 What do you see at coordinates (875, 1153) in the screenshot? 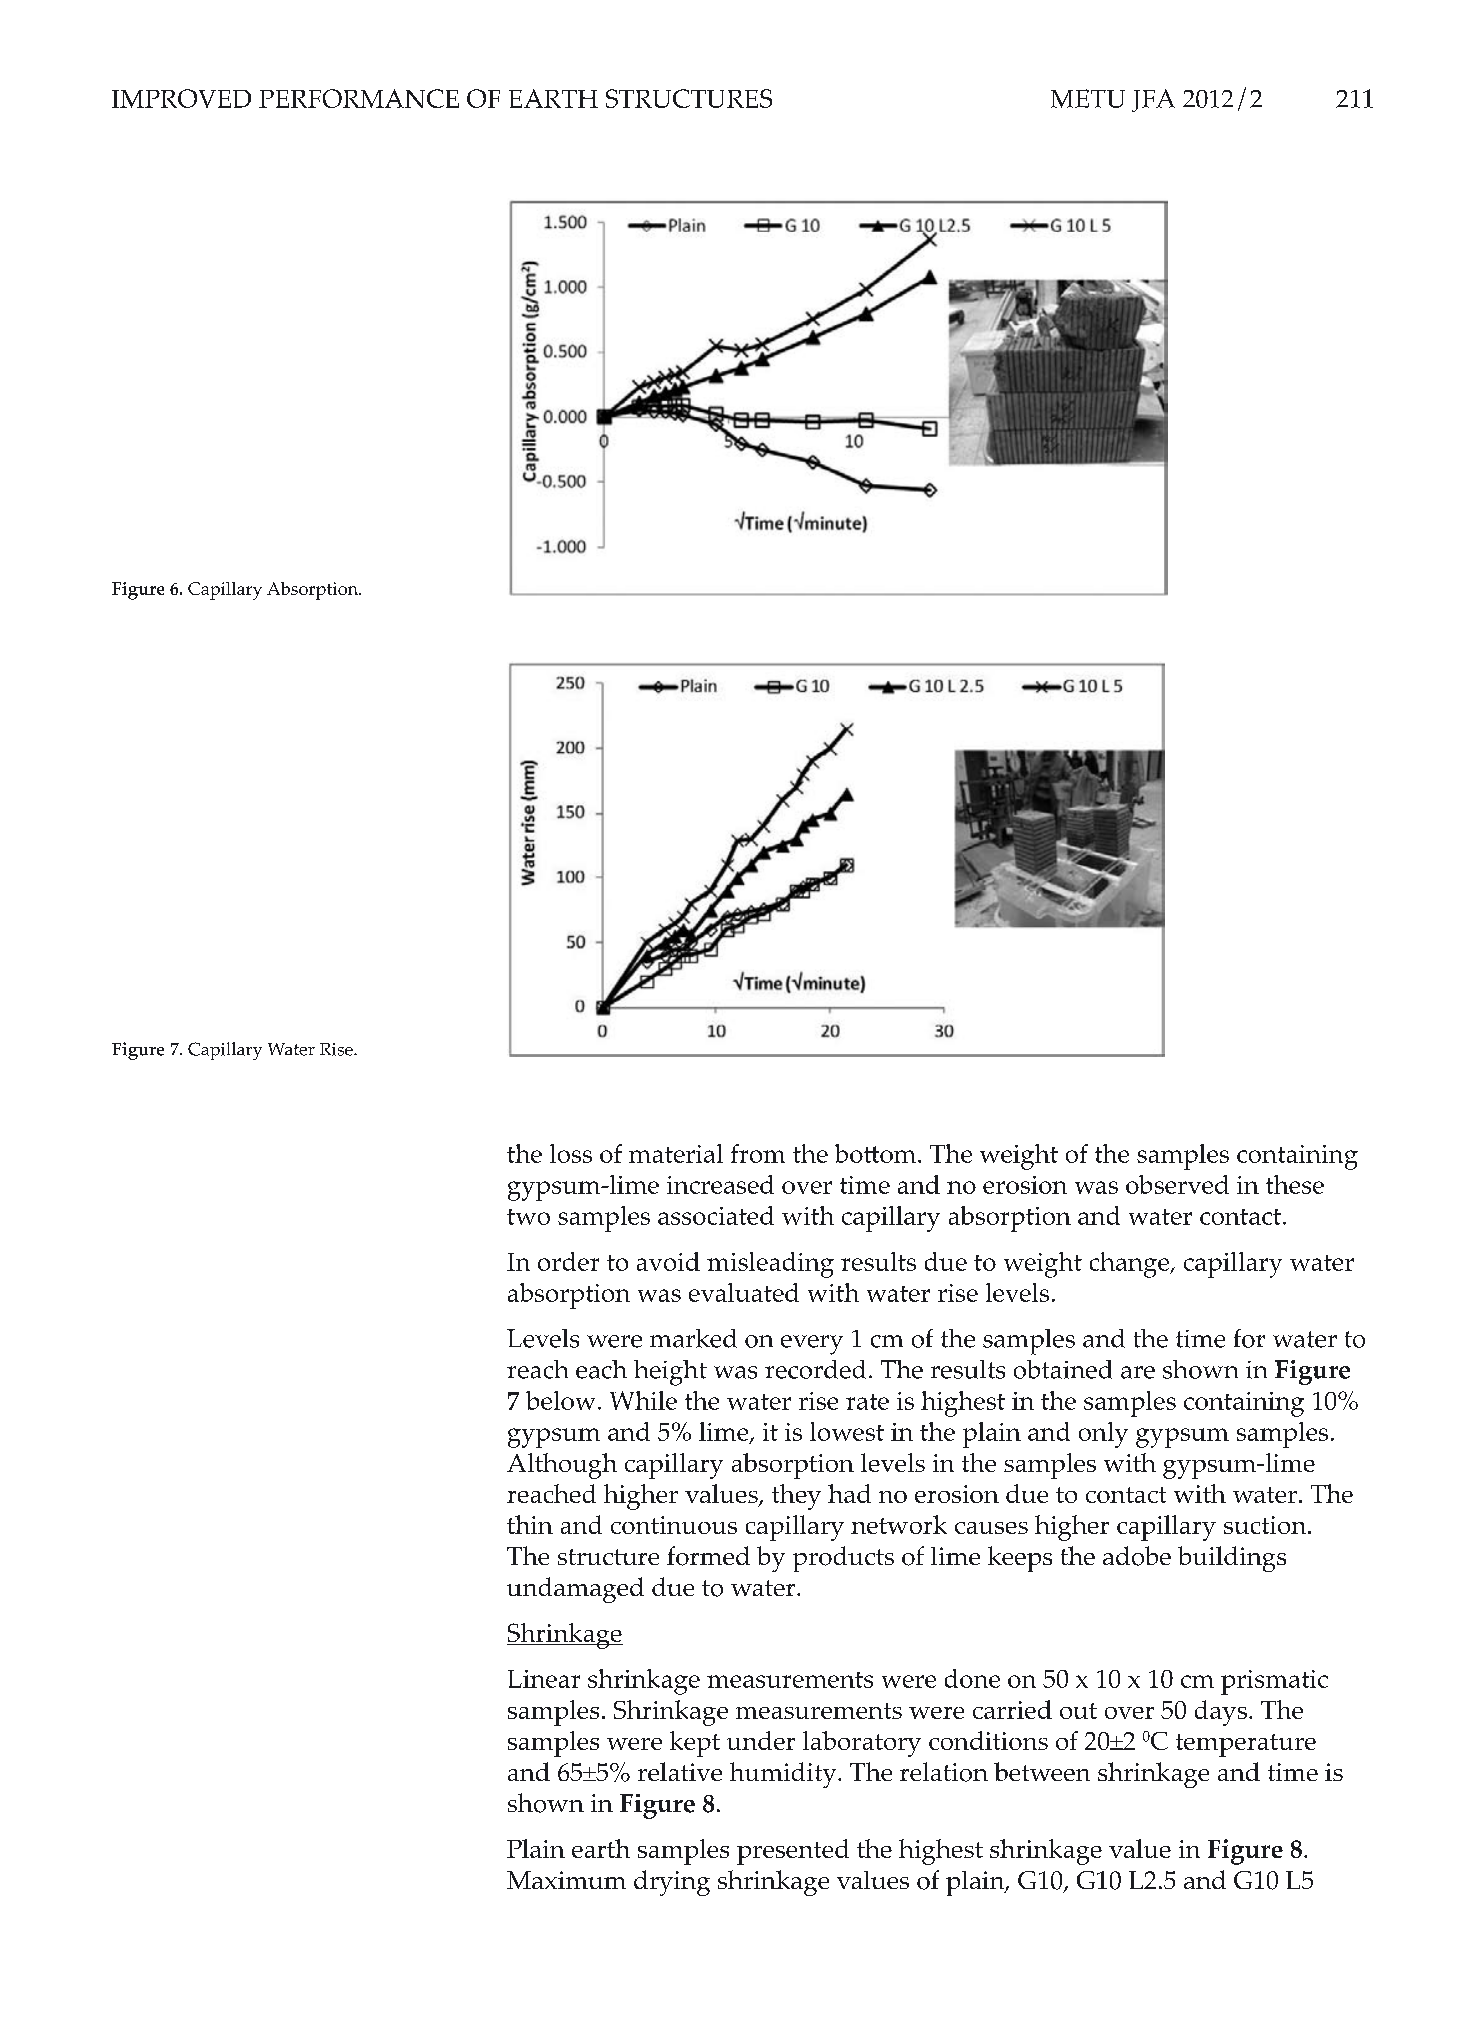
I see `bottom` at bounding box center [875, 1153].
